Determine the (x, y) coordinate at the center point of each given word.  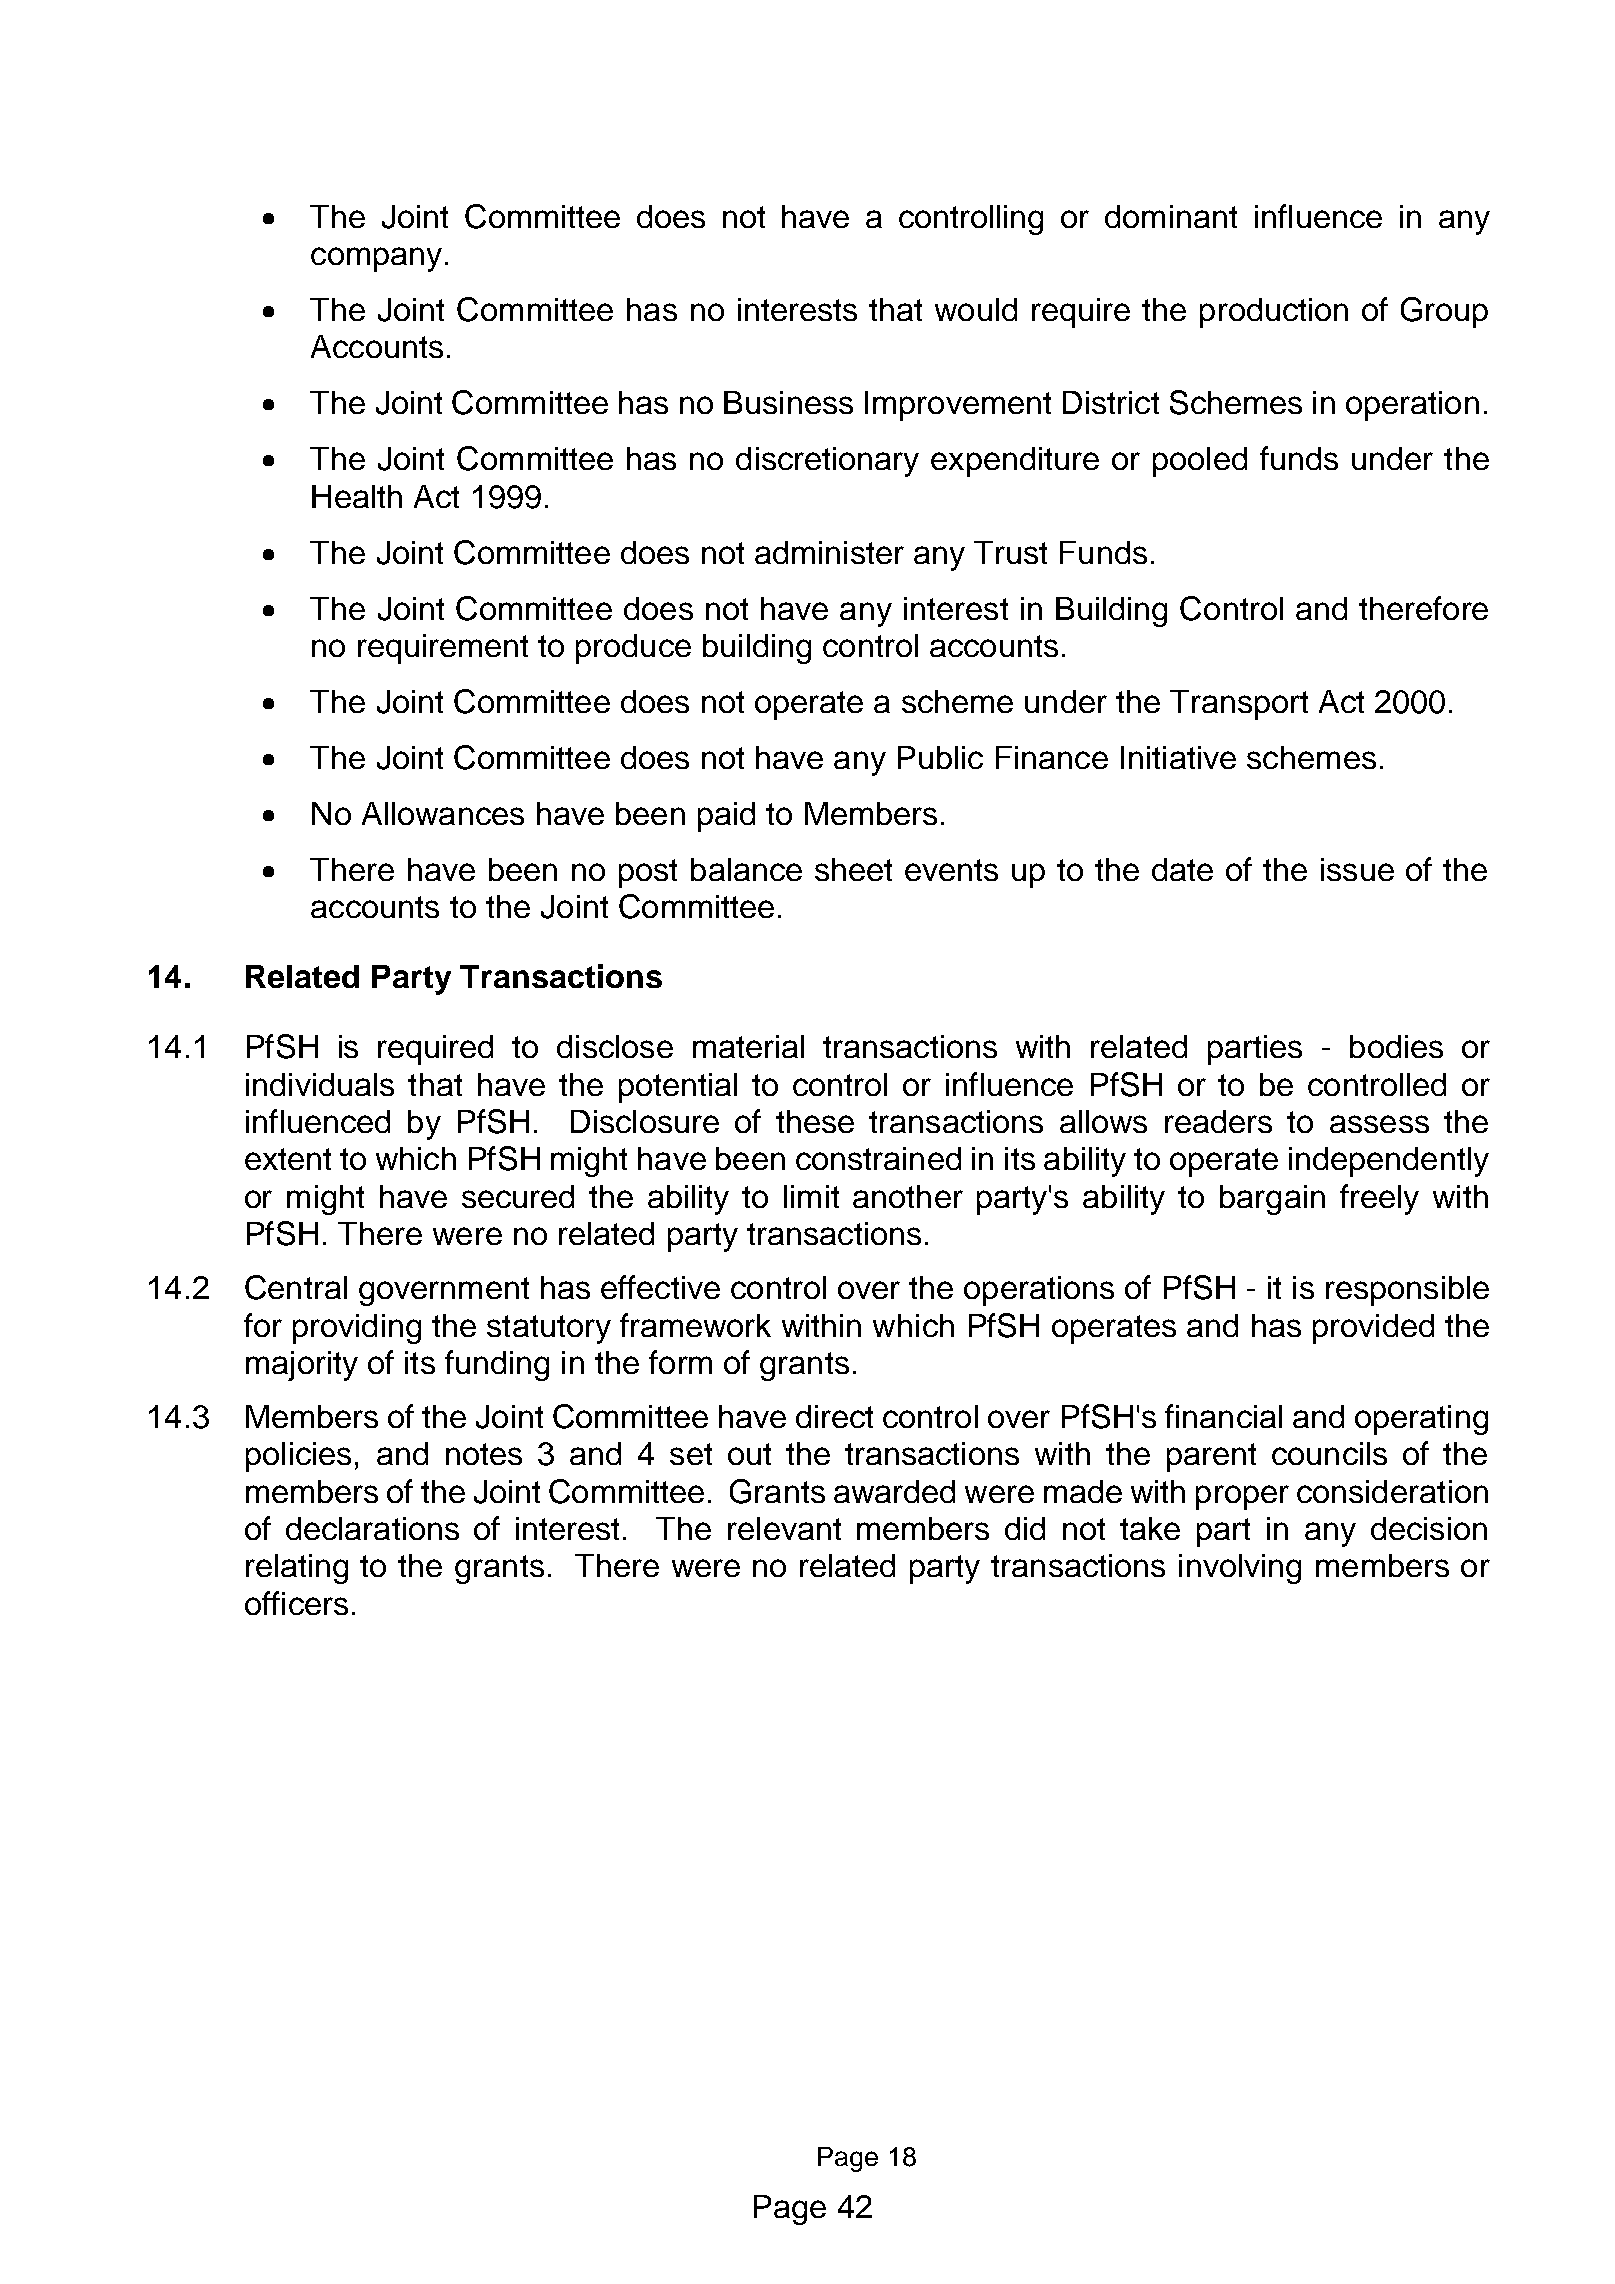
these (815, 1121)
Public (940, 757)
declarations (372, 1528)
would (976, 309)
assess (1379, 1124)
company (376, 259)
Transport (1239, 705)
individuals (320, 1084)
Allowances (443, 813)
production (1274, 313)
